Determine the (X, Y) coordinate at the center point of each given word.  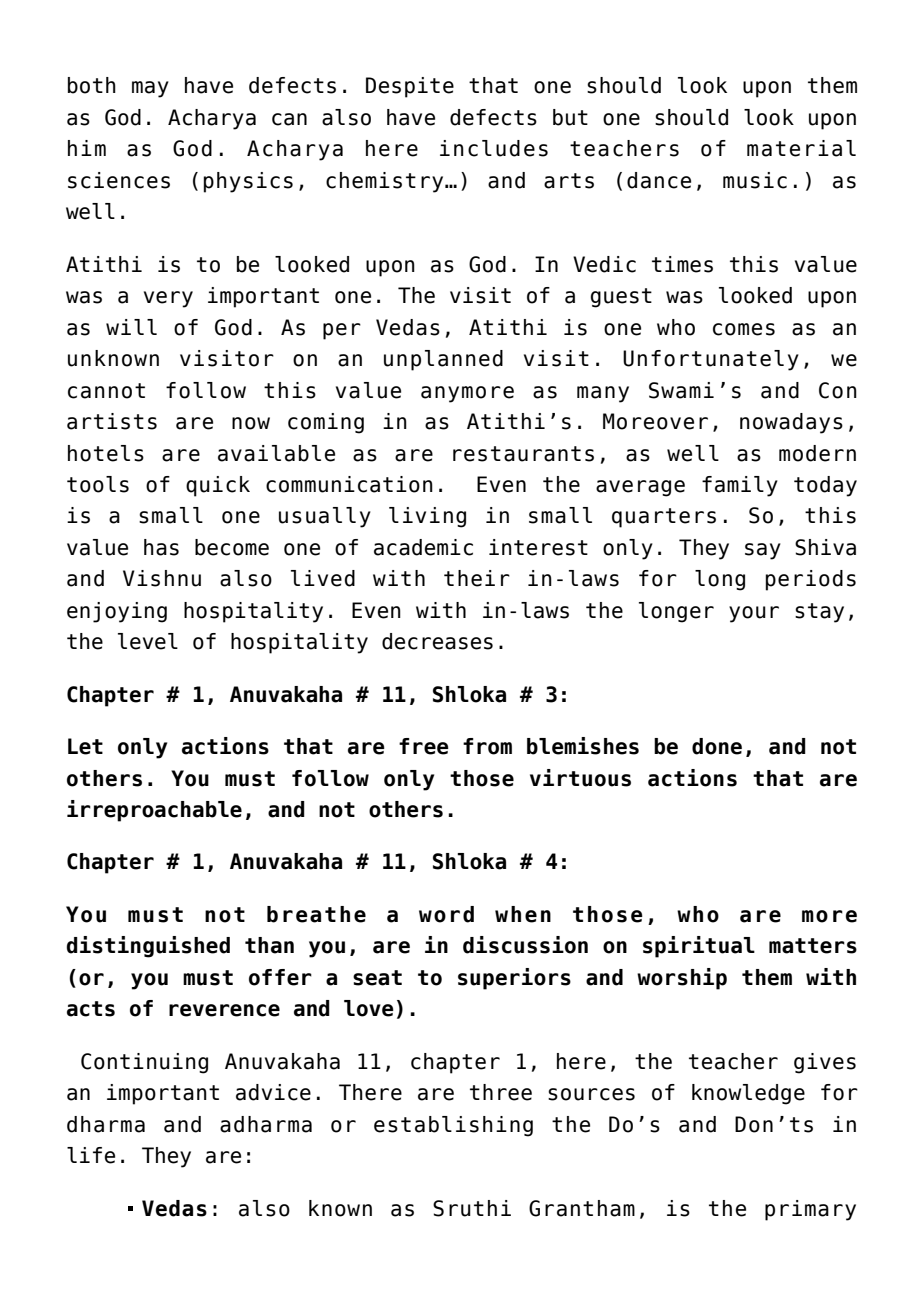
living (427, 517)
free (424, 746)
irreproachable (154, 811)
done (717, 746)
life (91, 1155)
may (150, 89)
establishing (453, 1126)
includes (494, 148)
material (801, 148)
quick (218, 486)
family (740, 486)
